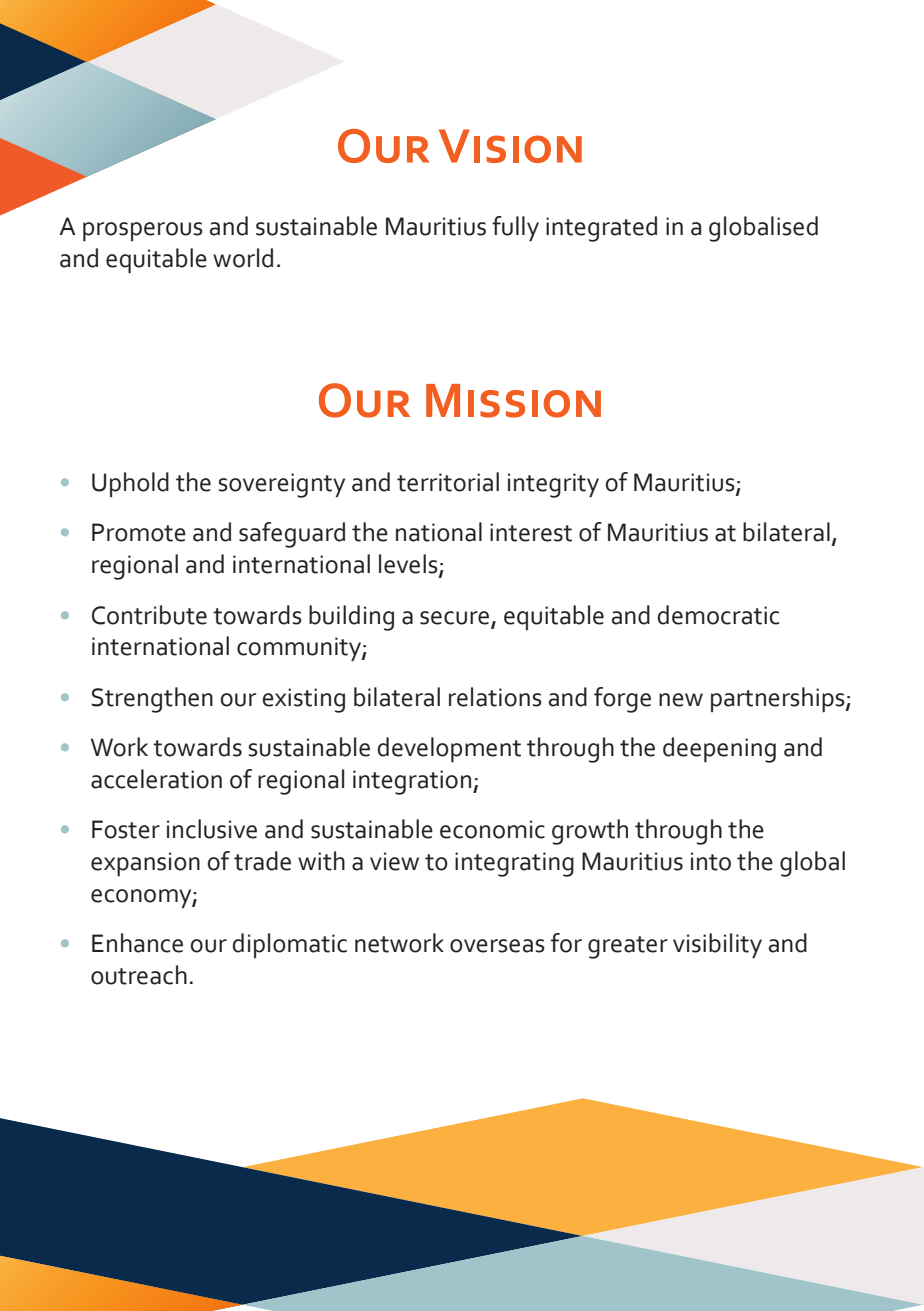  I want to click on levels, so click(409, 565).
